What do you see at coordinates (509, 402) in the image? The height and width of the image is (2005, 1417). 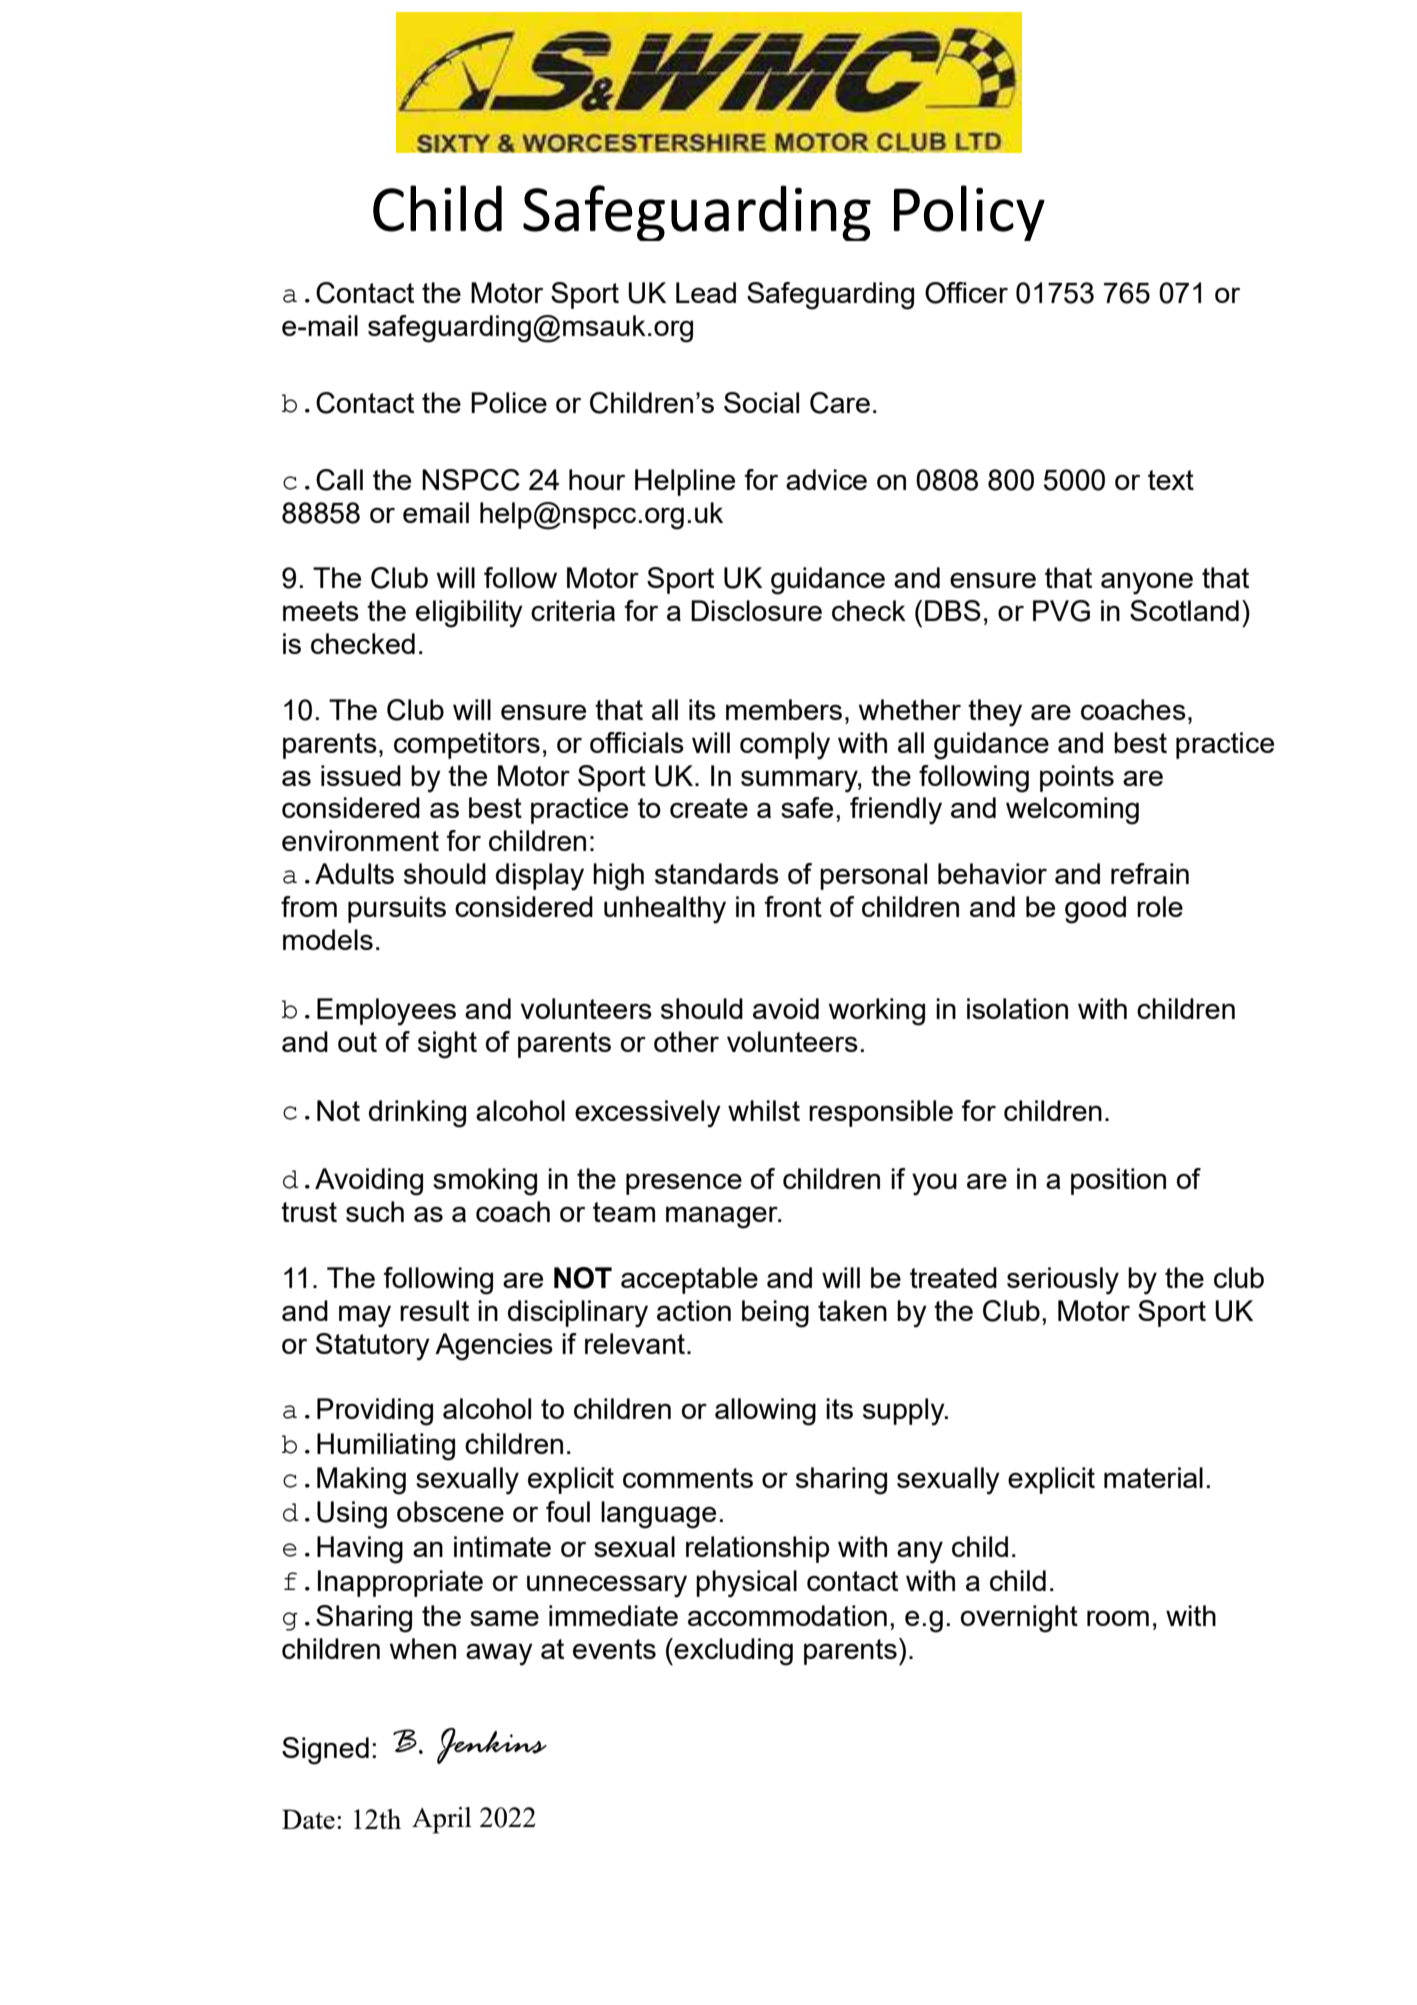 I see `Police` at bounding box center [509, 402].
